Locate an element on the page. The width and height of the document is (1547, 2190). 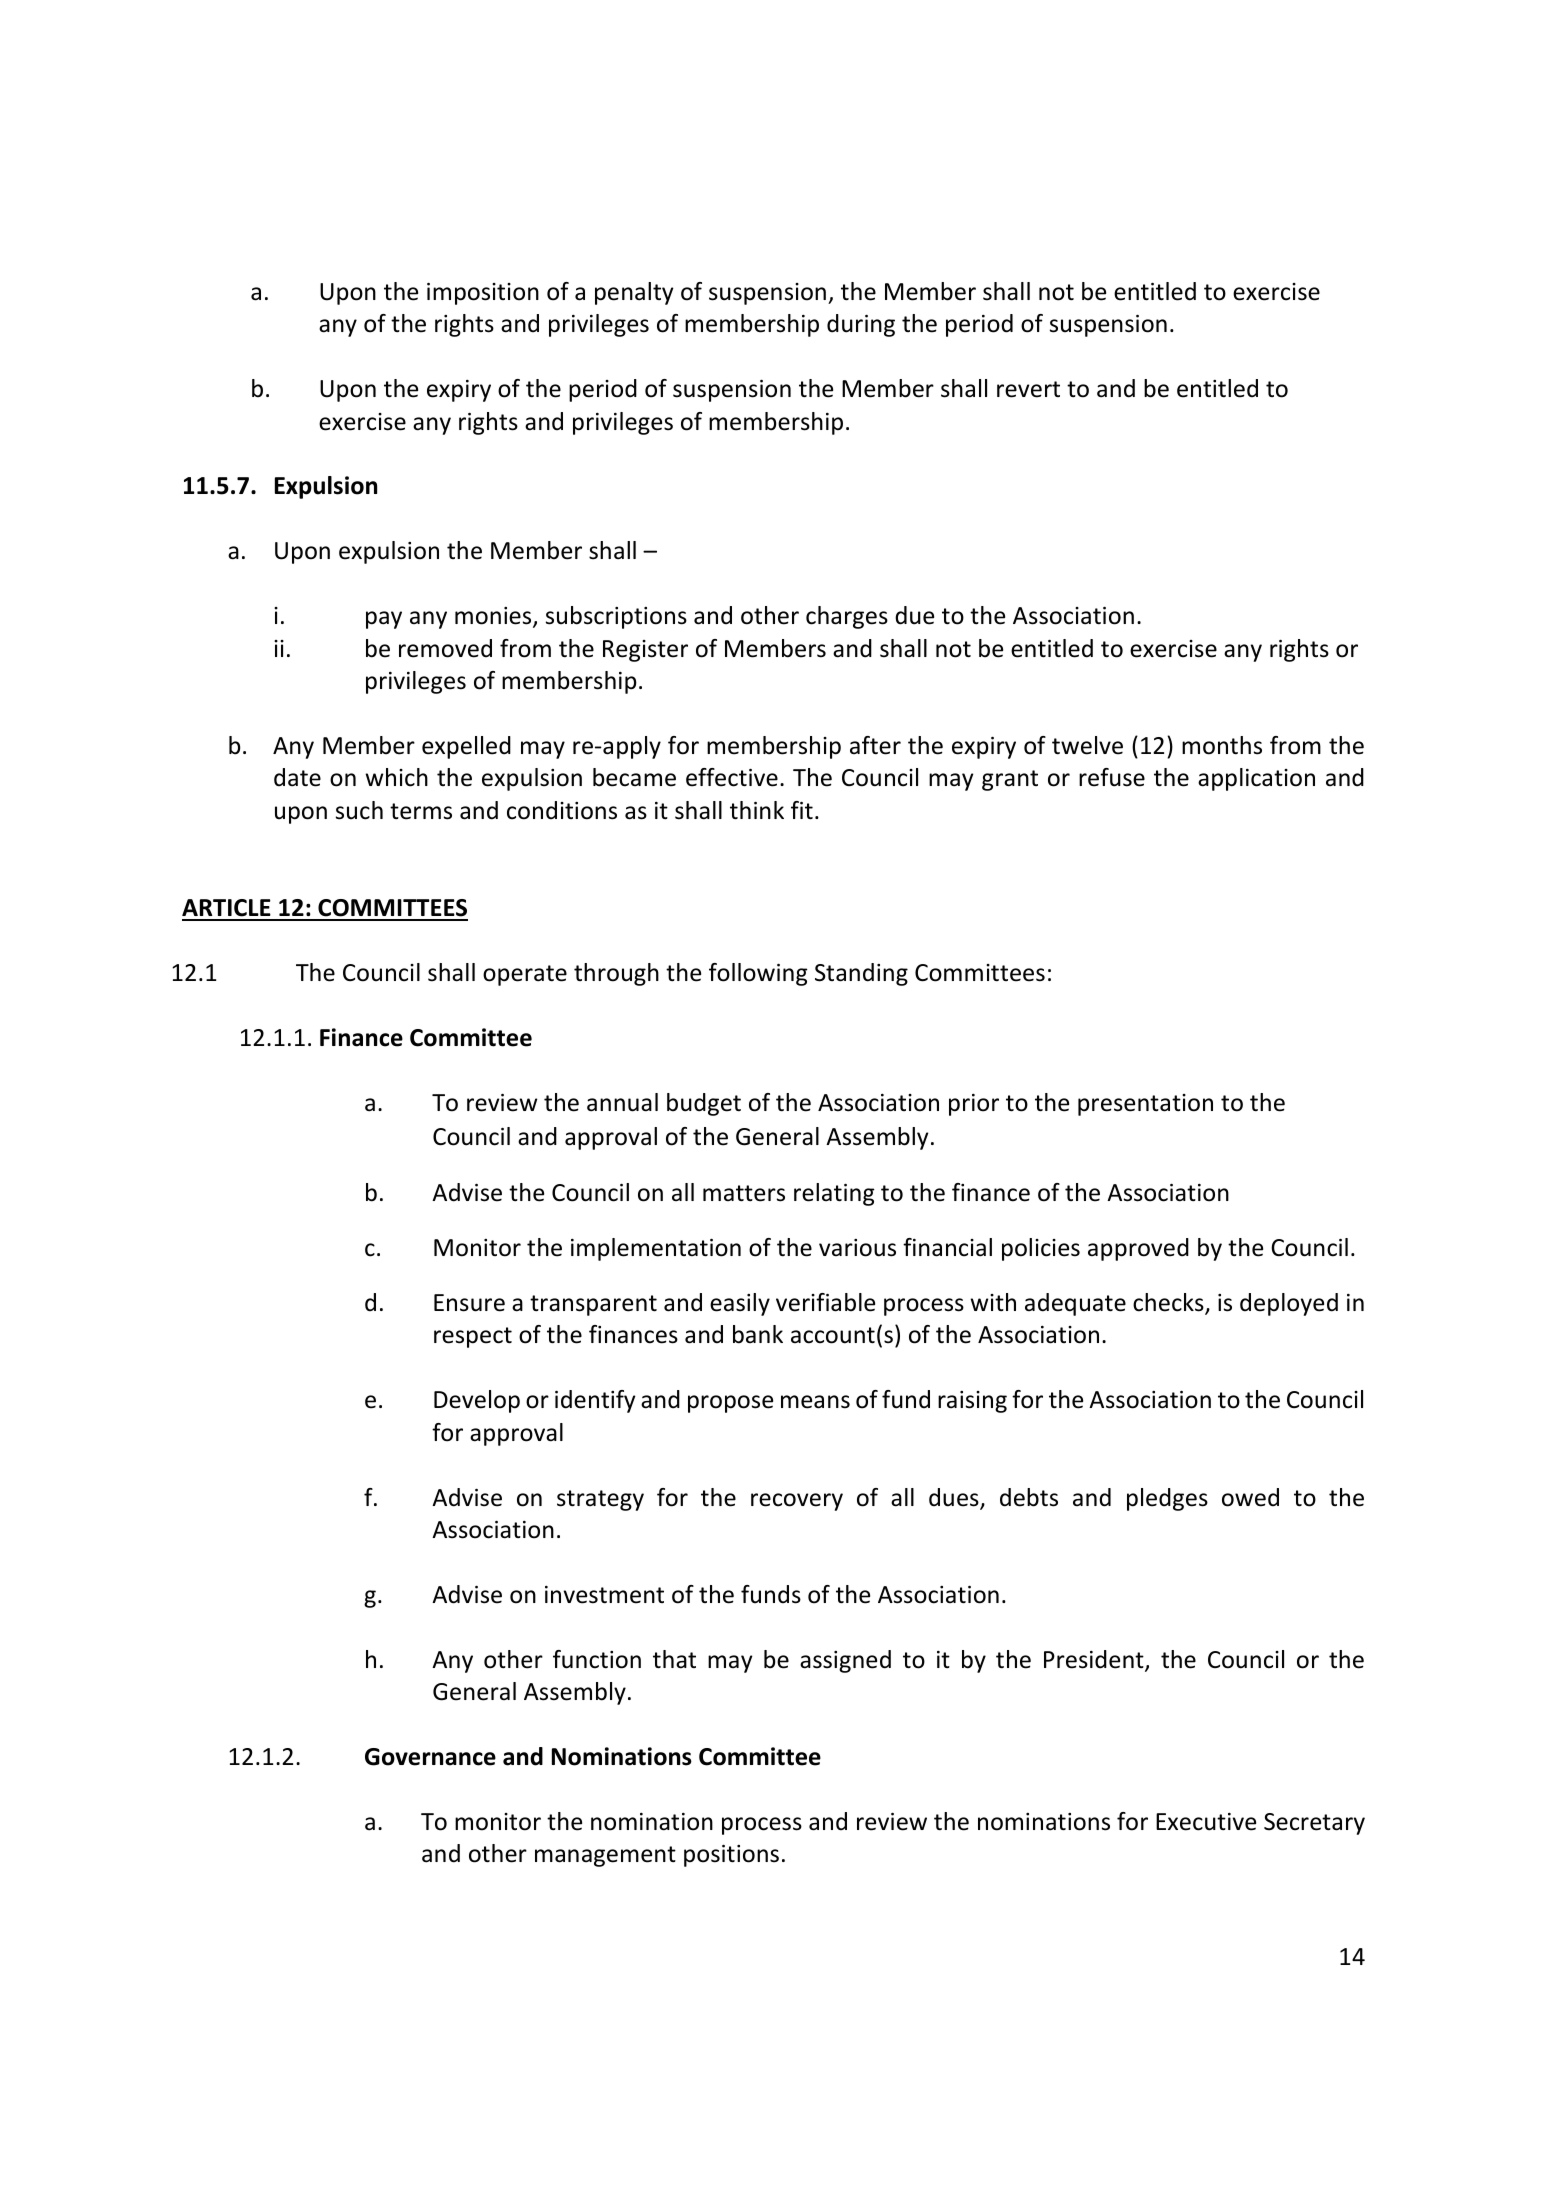
imposition is located at coordinates (483, 294).
